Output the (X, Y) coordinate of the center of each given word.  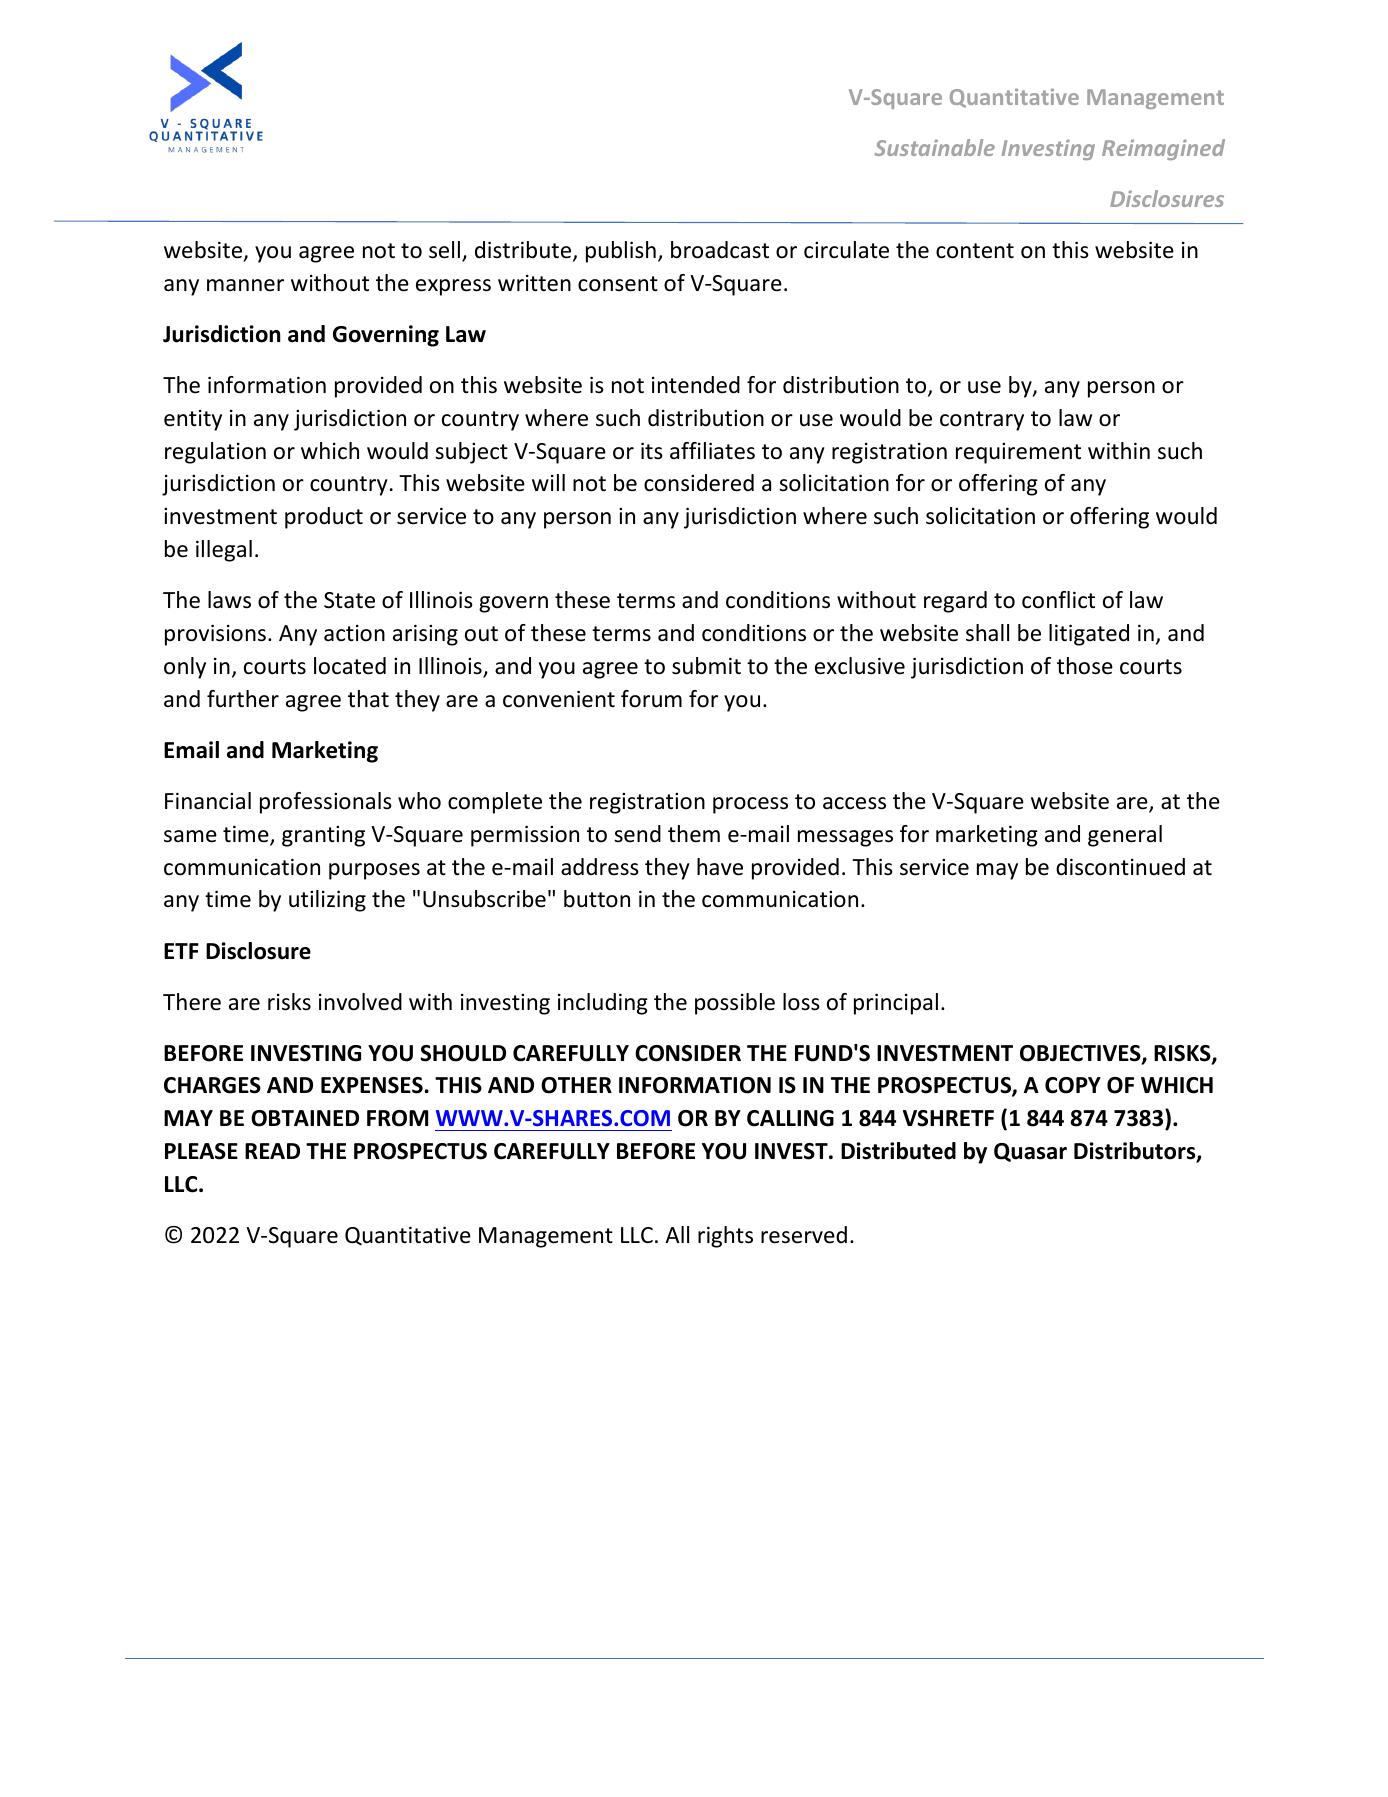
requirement (1018, 453)
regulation (215, 453)
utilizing (327, 901)
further (243, 699)
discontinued (1120, 867)
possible (735, 1004)
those (1085, 666)
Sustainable (935, 147)
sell (444, 250)
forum (651, 699)
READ (272, 1151)
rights (725, 1237)
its (652, 451)
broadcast (720, 250)
